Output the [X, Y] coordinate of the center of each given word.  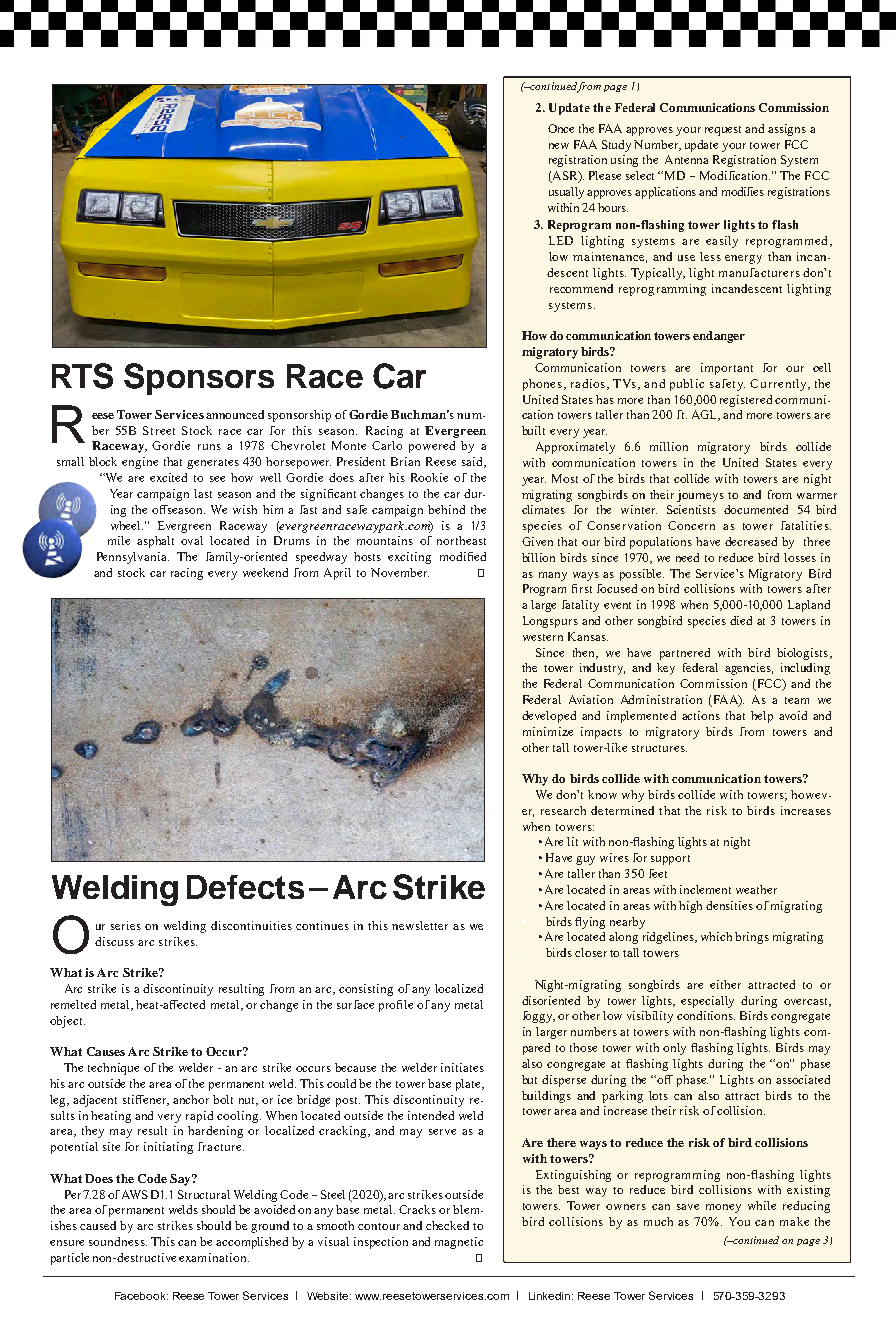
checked [447, 1225]
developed [549, 717]
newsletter [420, 925]
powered [432, 447]
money [723, 1208]
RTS [82, 376]
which [716, 936]
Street [159, 430]
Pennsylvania [133, 558]
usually [566, 193]
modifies [743, 191]
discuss [114, 941]
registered [746, 401]
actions [701, 715]
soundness [118, 1241]
